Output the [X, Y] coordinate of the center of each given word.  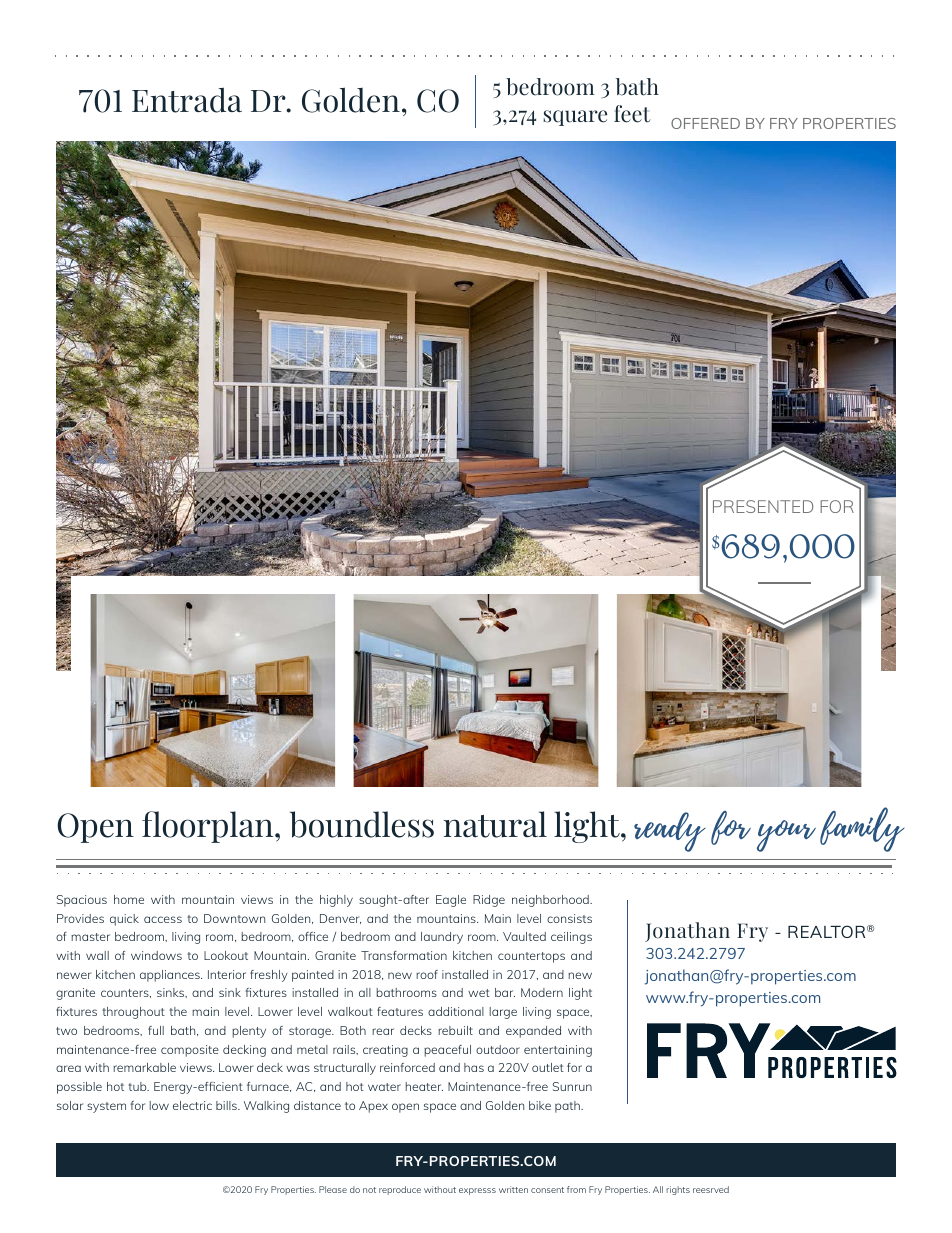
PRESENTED [763, 506]
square [575, 118]
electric [192, 1105]
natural [495, 824]
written [513, 1189]
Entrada [187, 100]
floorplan [209, 827]
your [786, 836]
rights [678, 1190]
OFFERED [705, 123]
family [862, 829]
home [129, 899]
